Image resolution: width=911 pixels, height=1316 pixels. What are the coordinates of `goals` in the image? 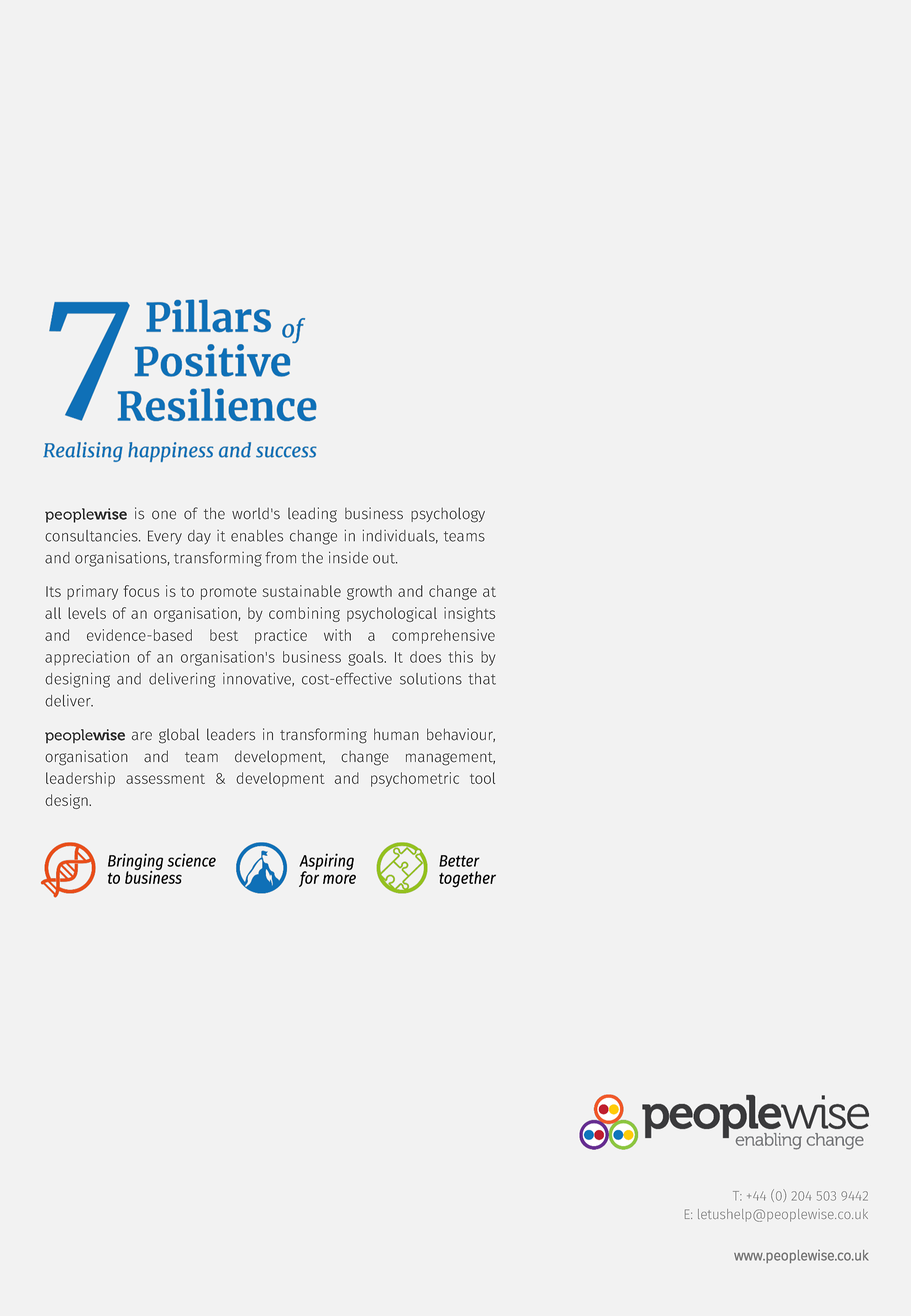 It's located at (367, 658).
